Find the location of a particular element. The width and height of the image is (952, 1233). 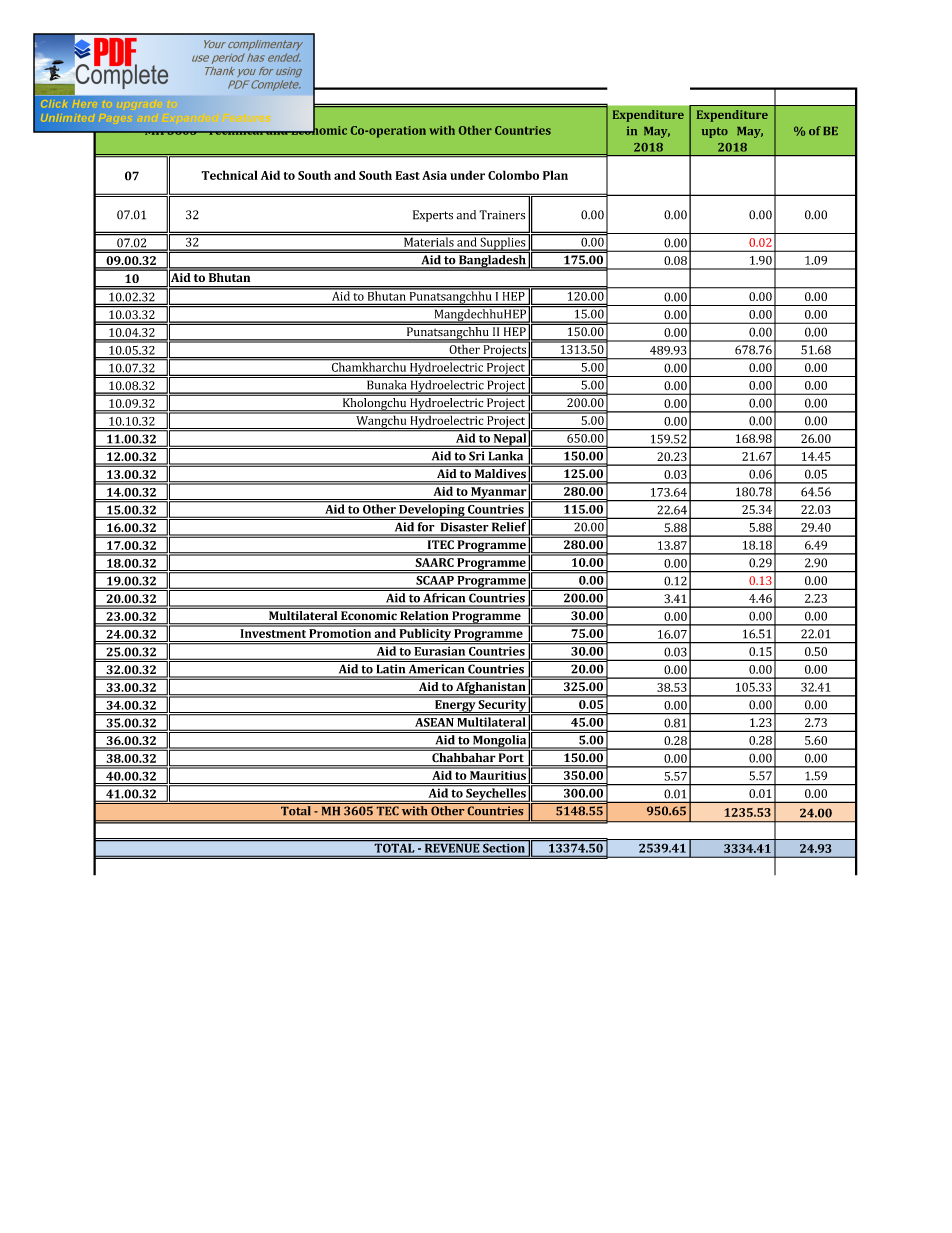

Plan is located at coordinates (555, 175).
